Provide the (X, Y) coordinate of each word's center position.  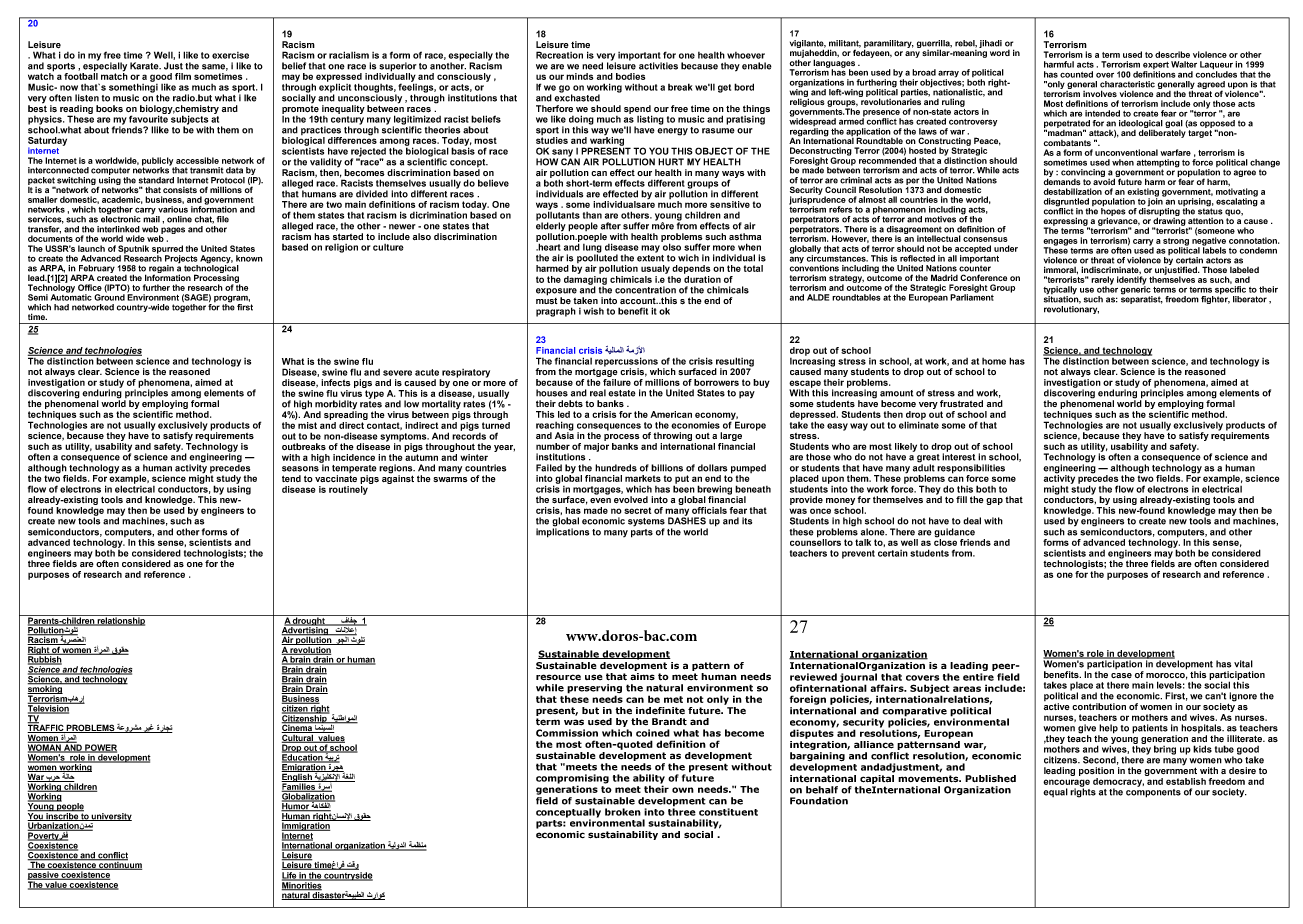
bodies (630, 76)
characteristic (1127, 84)
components (1153, 792)
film (183, 76)
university (111, 817)
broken (623, 812)
